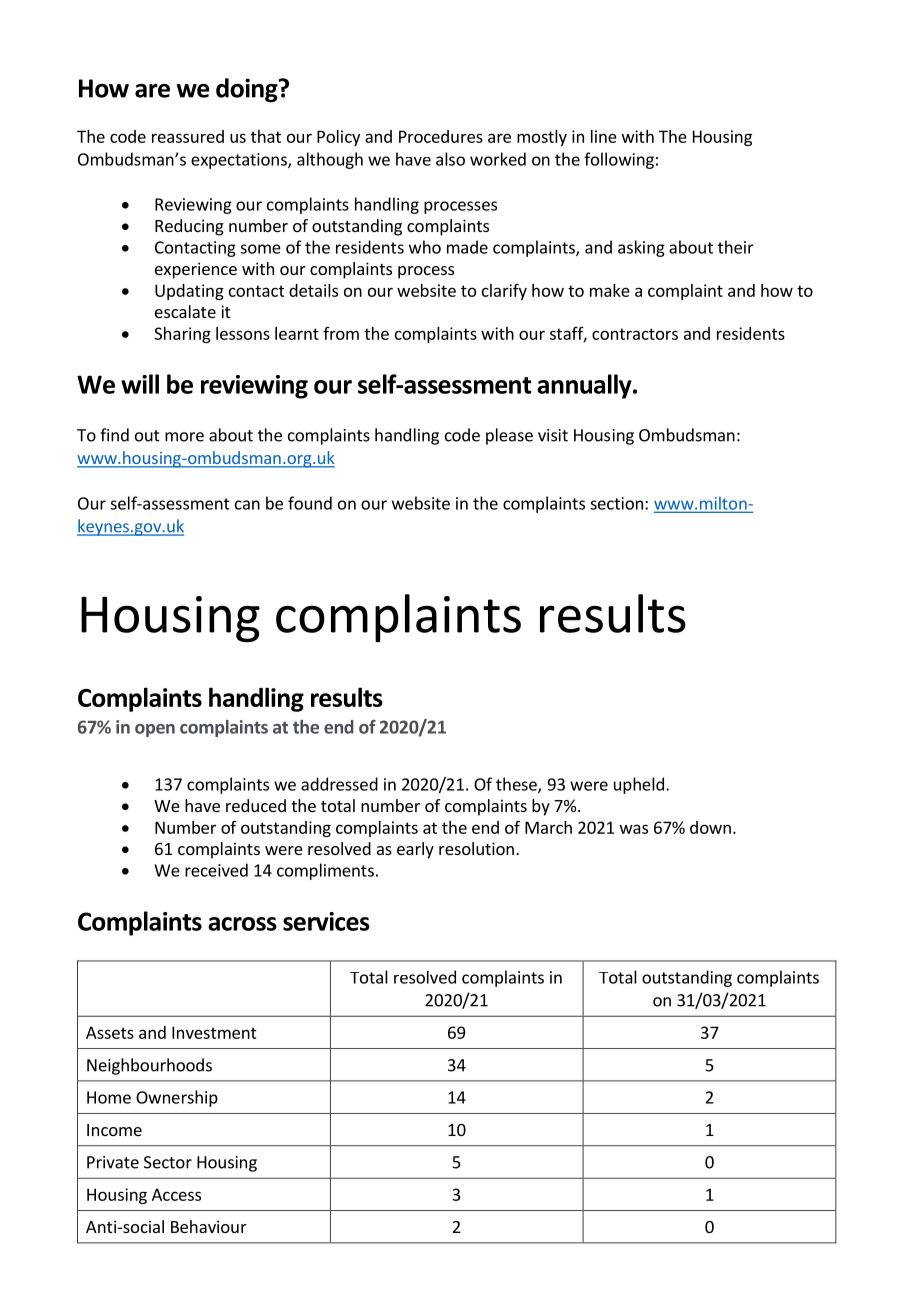 The width and height of the screenshot is (924, 1308). I want to click on from, so click(341, 333).
